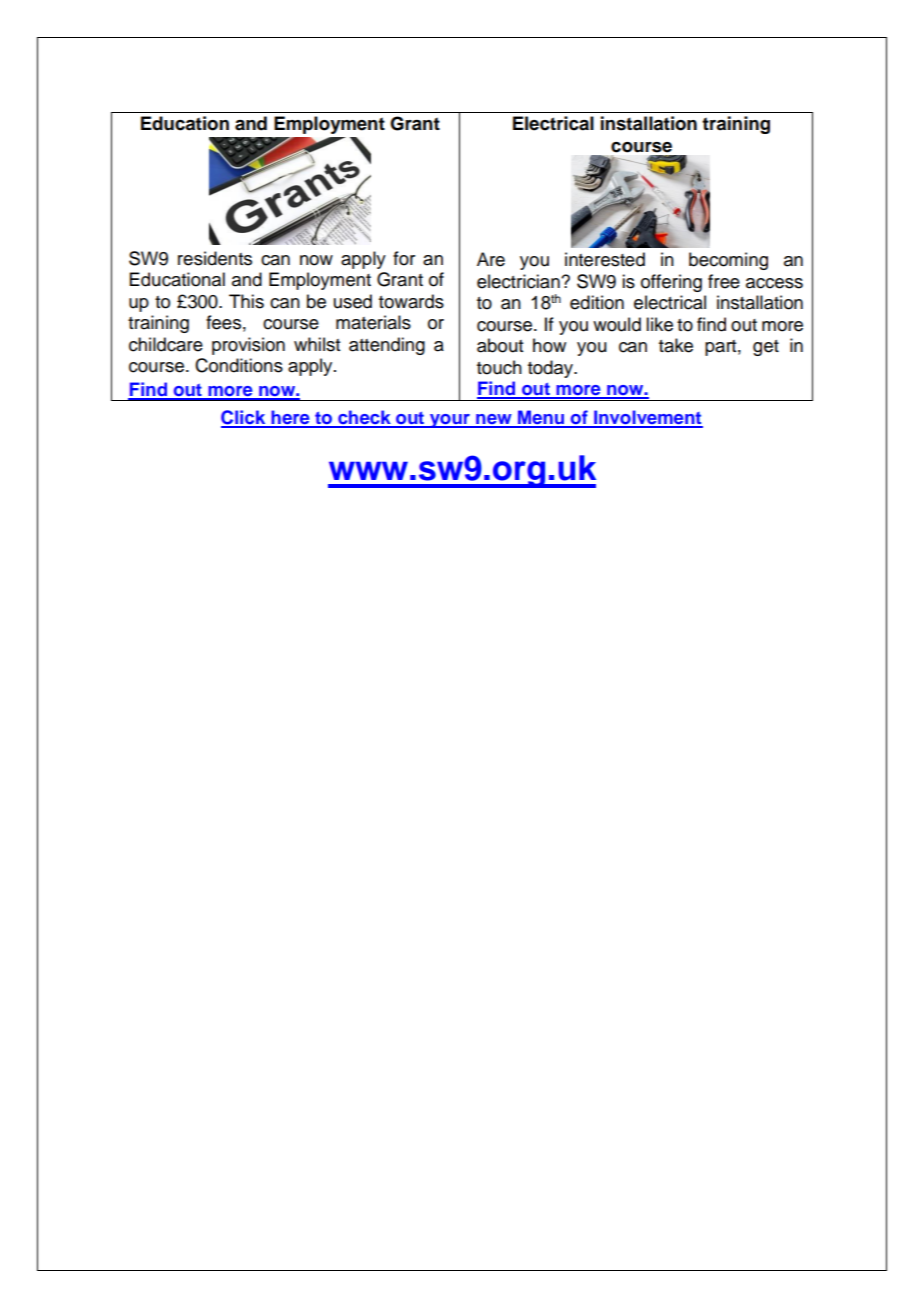 The image size is (924, 1308). I want to click on for, so click(404, 258).
